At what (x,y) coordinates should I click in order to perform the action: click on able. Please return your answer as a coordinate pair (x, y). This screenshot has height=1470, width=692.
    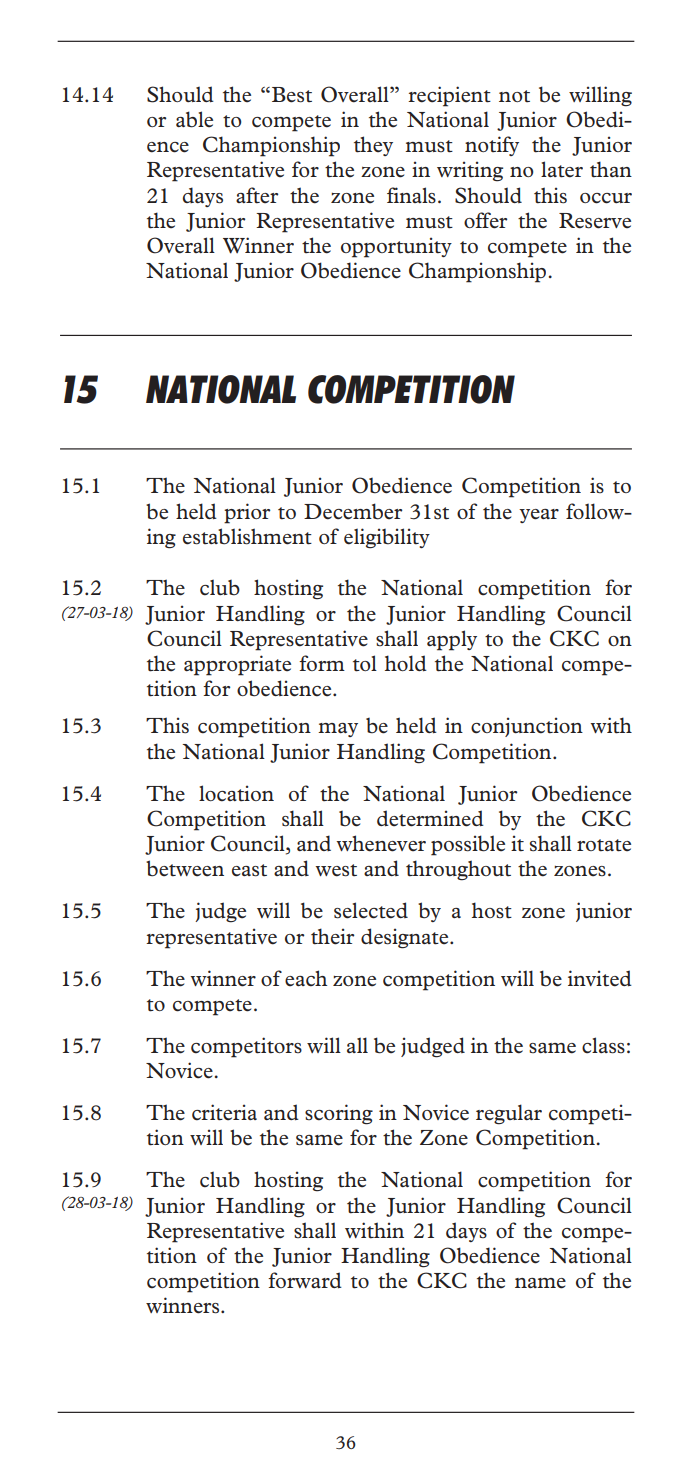
    Looking at the image, I should click on (194, 119).
